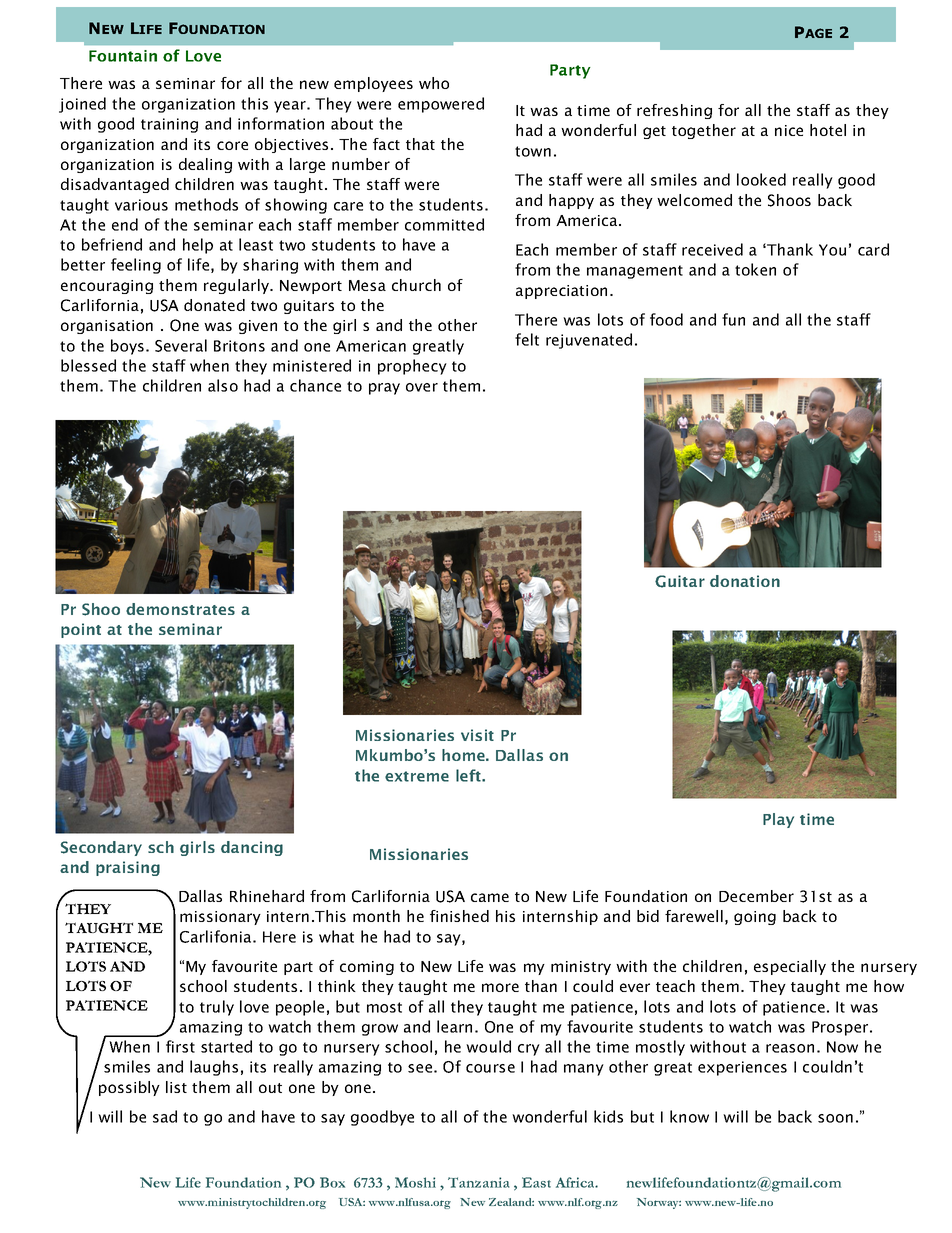  I want to click on also, so click(223, 385).
